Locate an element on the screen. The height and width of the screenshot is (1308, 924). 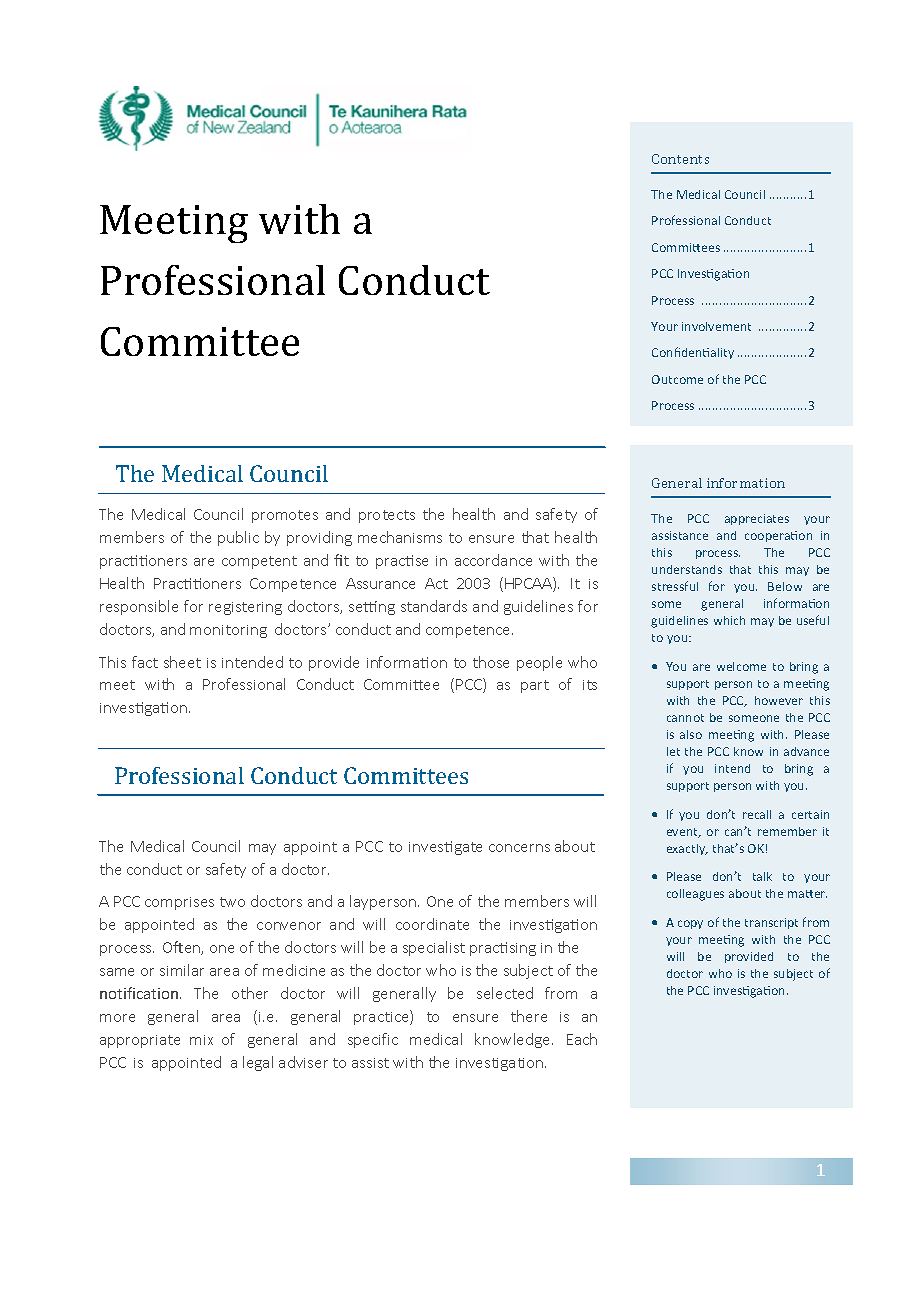
comprises is located at coordinates (179, 903).
